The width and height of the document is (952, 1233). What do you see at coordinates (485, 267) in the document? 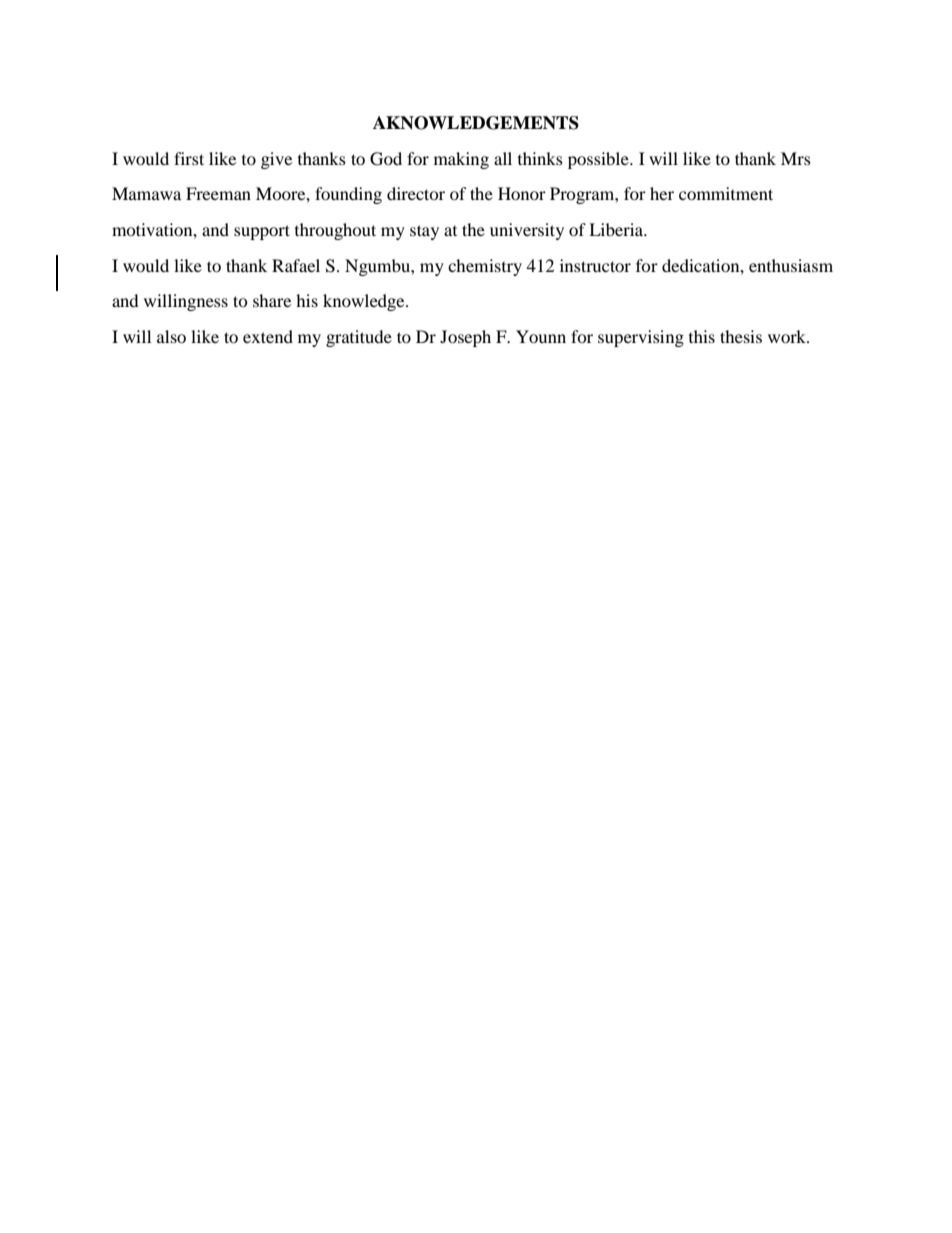
I see `chemistry` at bounding box center [485, 267].
